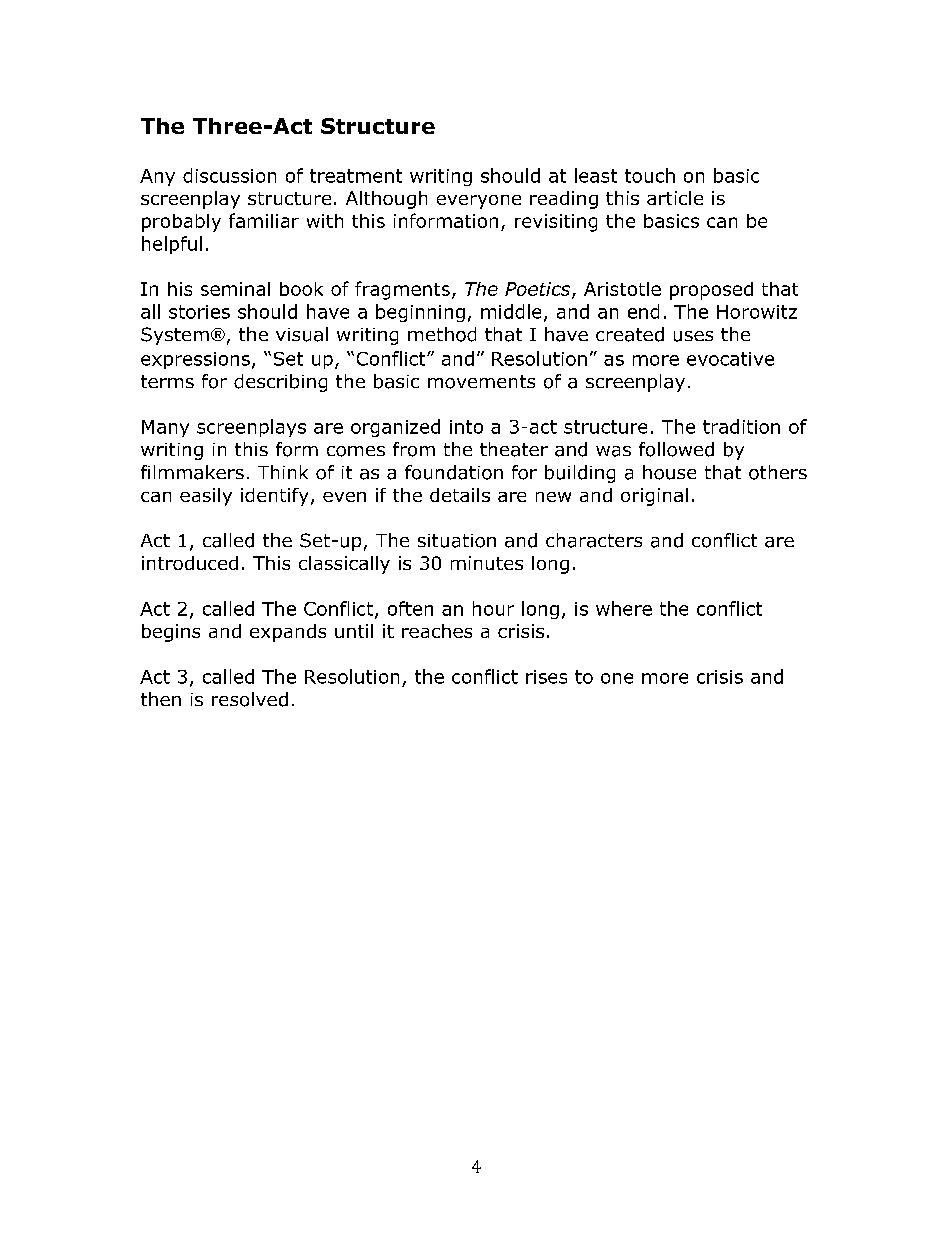 This document has height=1233, width=952. Describe the element at coordinates (250, 699) in the document. I see `resolved` at that location.
